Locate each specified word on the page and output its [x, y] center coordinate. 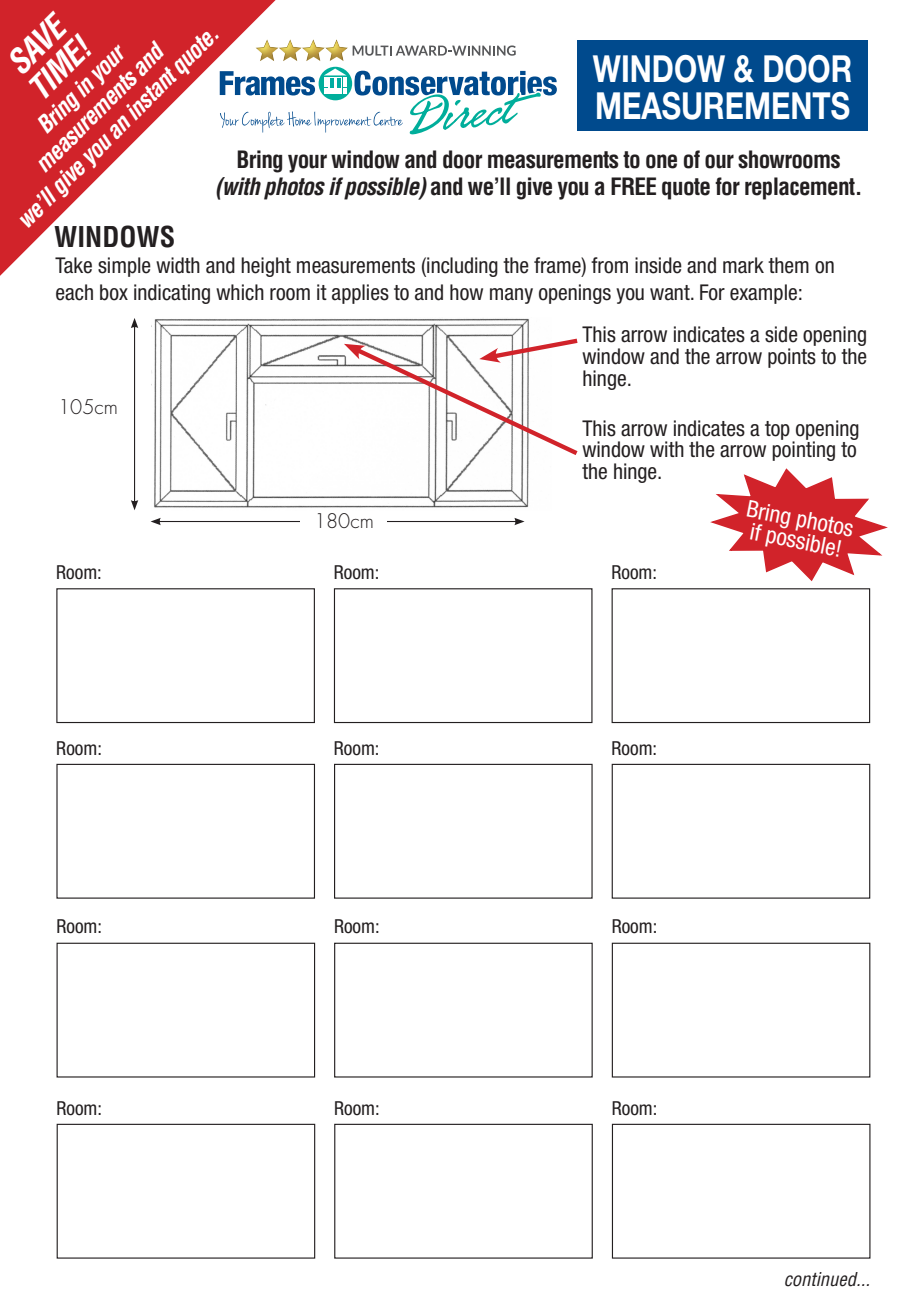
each [74, 292]
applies [360, 294]
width [178, 265]
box [114, 292]
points [792, 358]
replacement [800, 188]
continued [822, 1279]
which [240, 292]
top [777, 430]
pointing [803, 450]
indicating [172, 294]
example [763, 294]
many [511, 296]
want [671, 293]
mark [743, 265]
